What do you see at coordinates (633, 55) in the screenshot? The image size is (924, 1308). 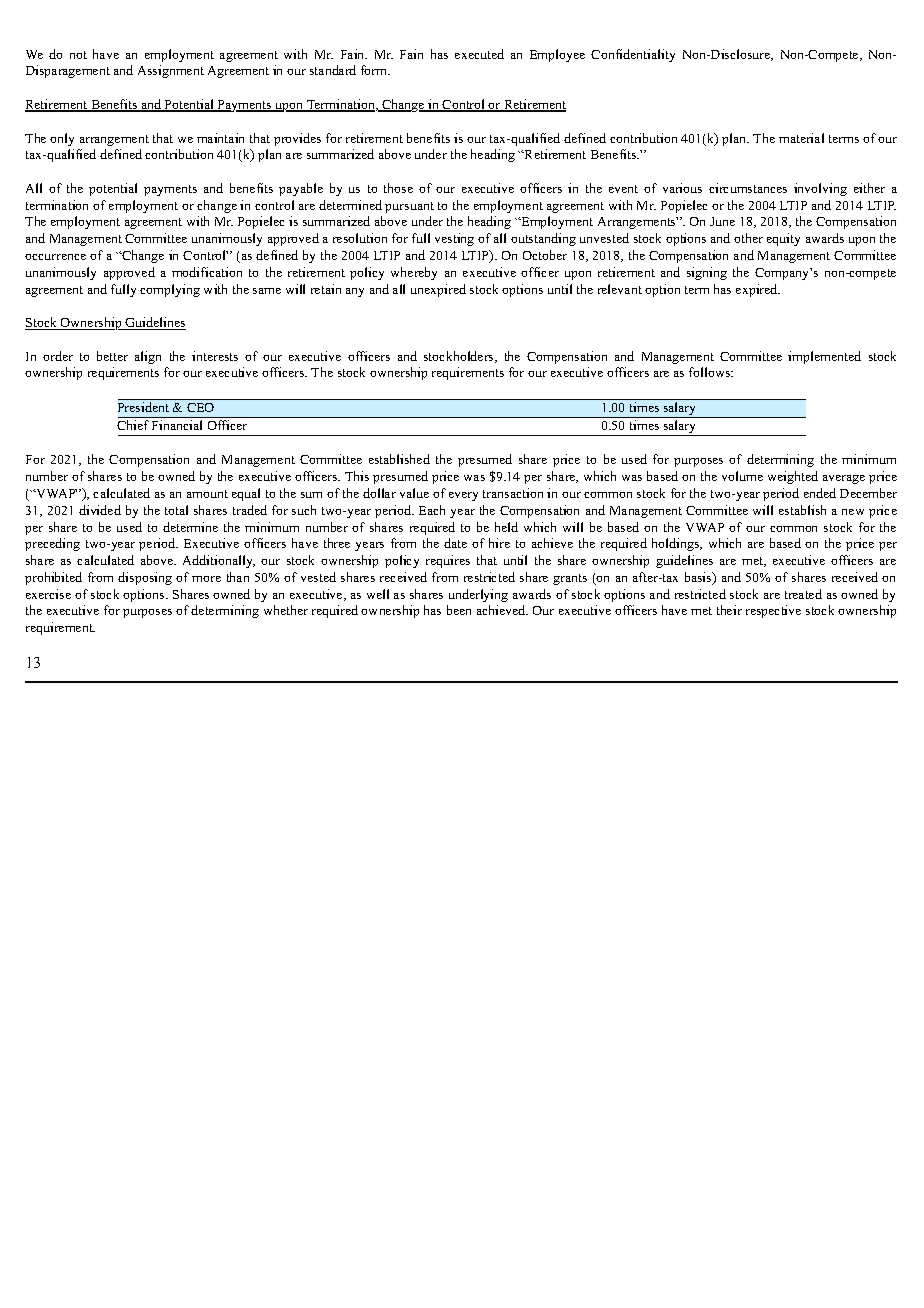 I see `Confidentiality` at bounding box center [633, 55].
